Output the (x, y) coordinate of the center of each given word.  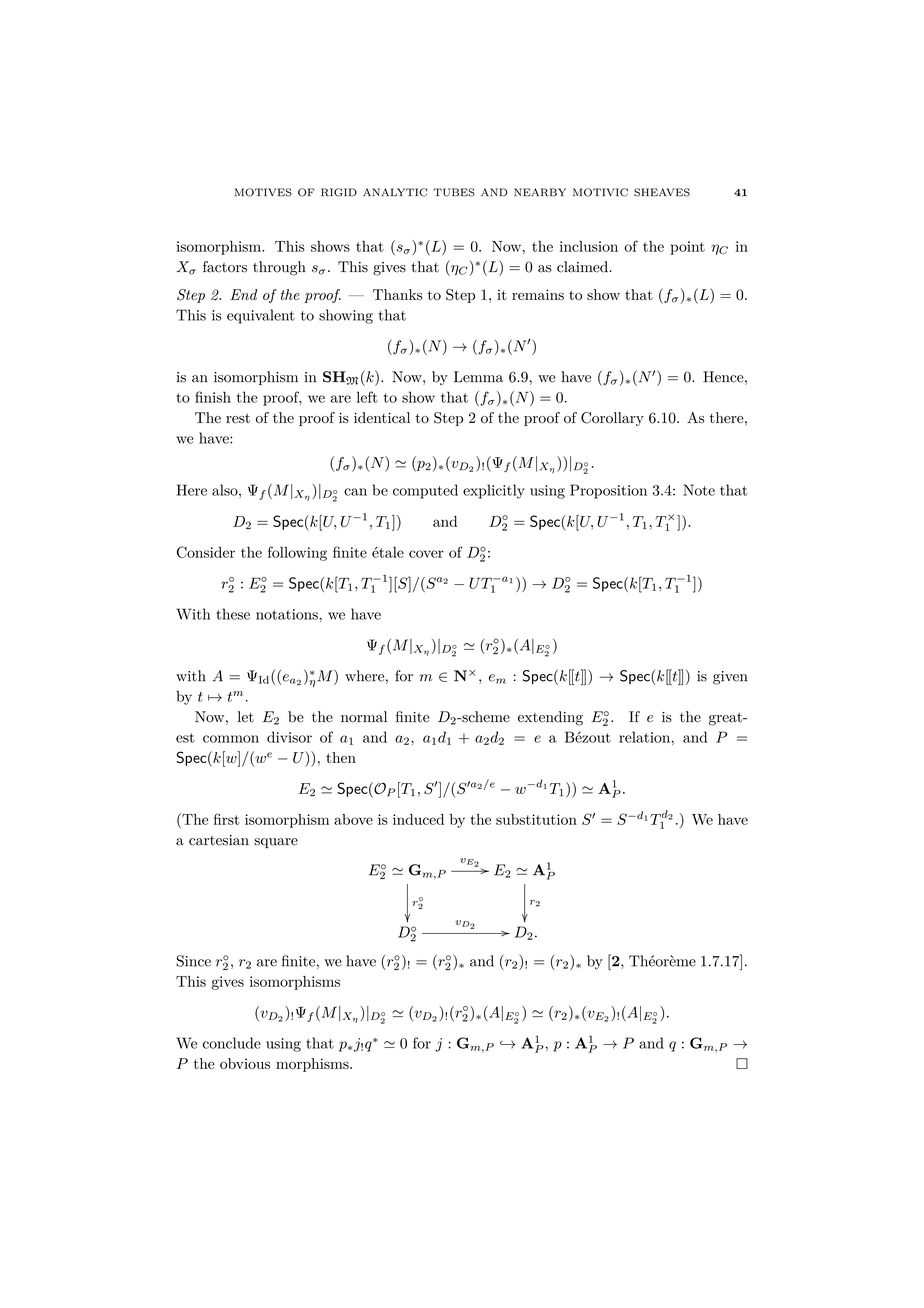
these (233, 614)
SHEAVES (662, 192)
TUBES (454, 192)
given (730, 678)
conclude (232, 1043)
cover (426, 554)
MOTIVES (263, 192)
